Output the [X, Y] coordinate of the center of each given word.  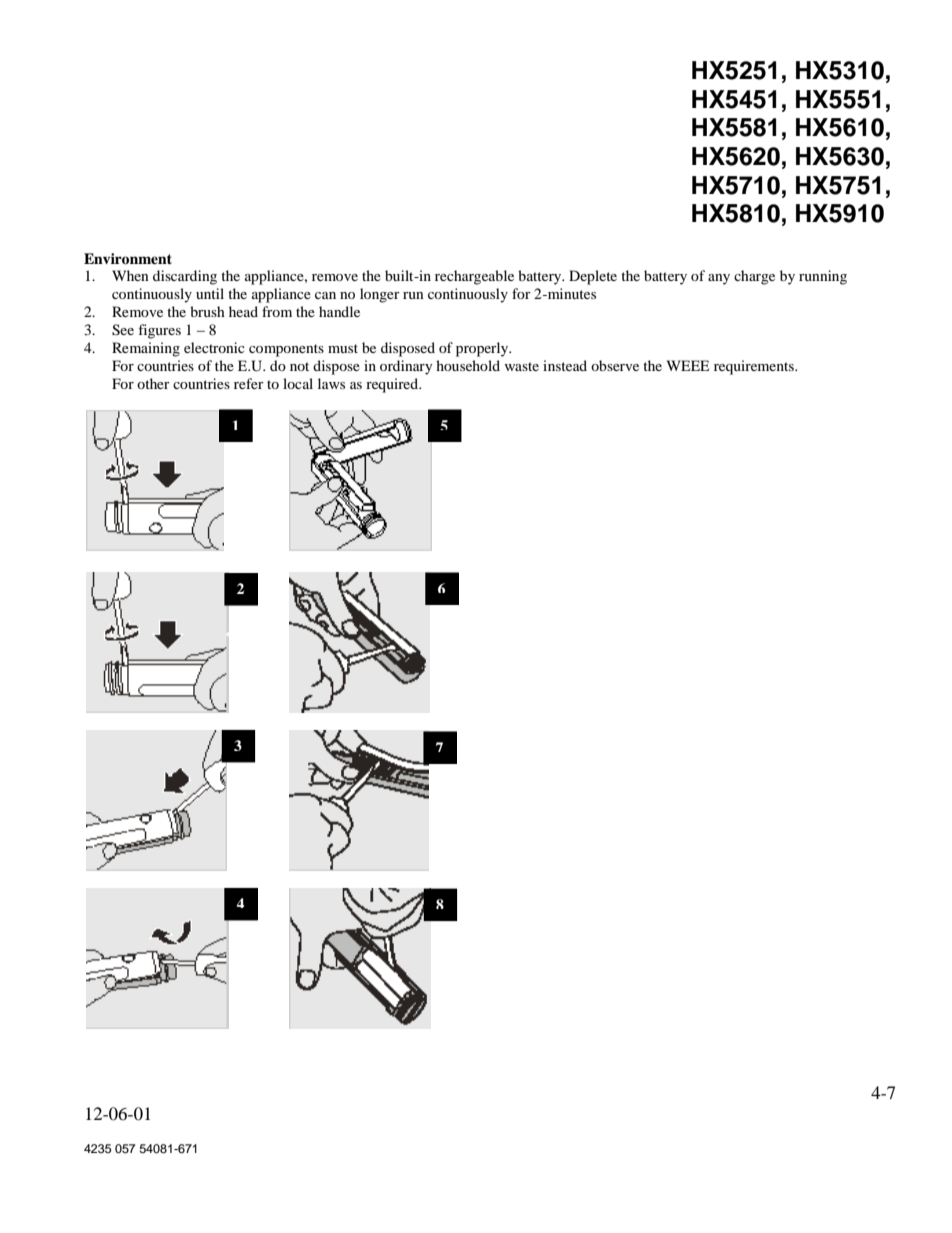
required [393, 385]
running [823, 277]
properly [483, 349]
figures [159, 331]
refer [249, 383]
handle [339, 311]
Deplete [593, 277]
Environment [128, 259]
